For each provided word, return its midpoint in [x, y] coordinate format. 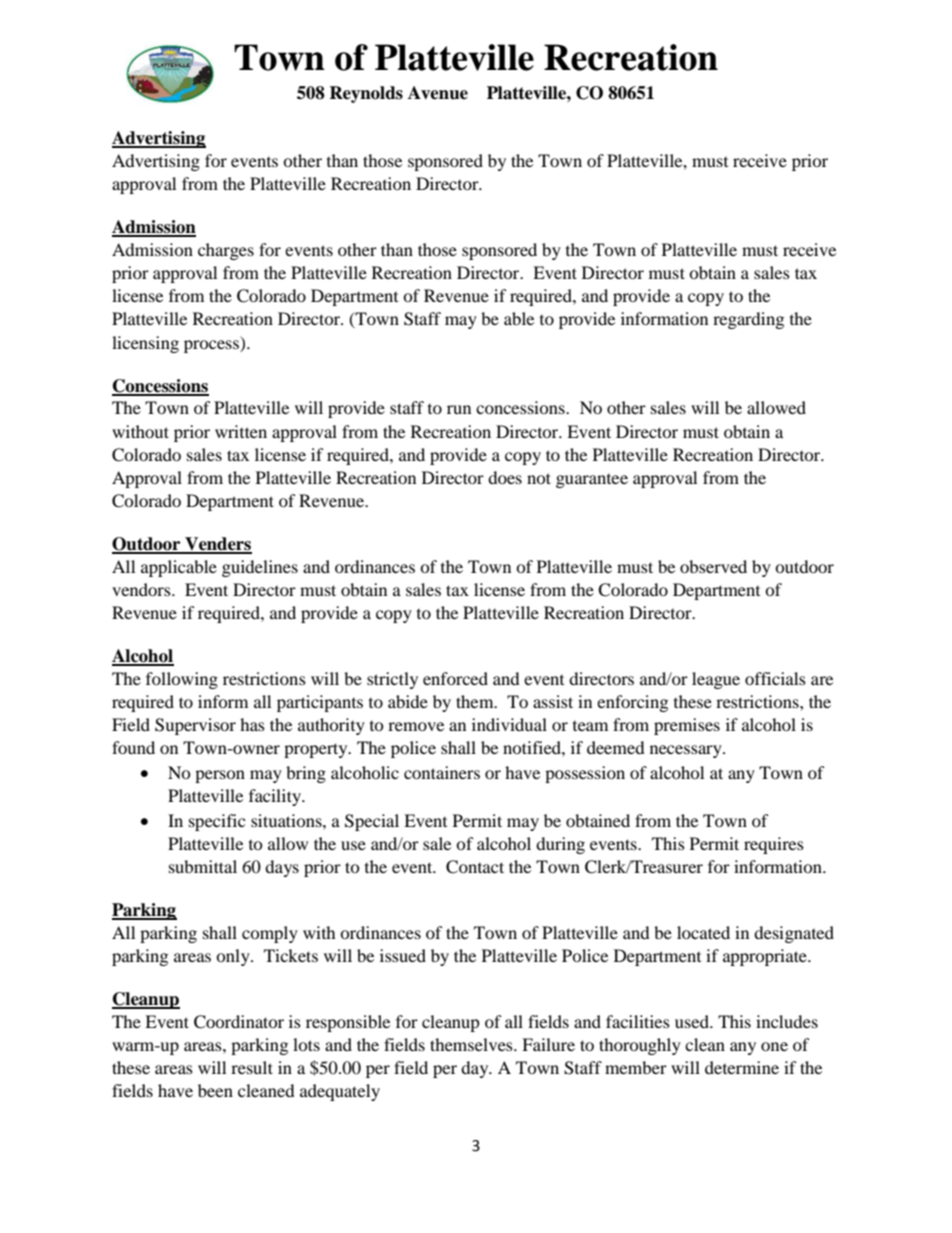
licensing [145, 344]
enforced [455, 678]
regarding [748, 320]
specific [217, 822]
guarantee [592, 481]
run [459, 409]
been [215, 1090]
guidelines [260, 568]
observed [713, 566]
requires [774, 845]
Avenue [438, 93]
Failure [548, 1044]
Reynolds [366, 94]
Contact [475, 867]
